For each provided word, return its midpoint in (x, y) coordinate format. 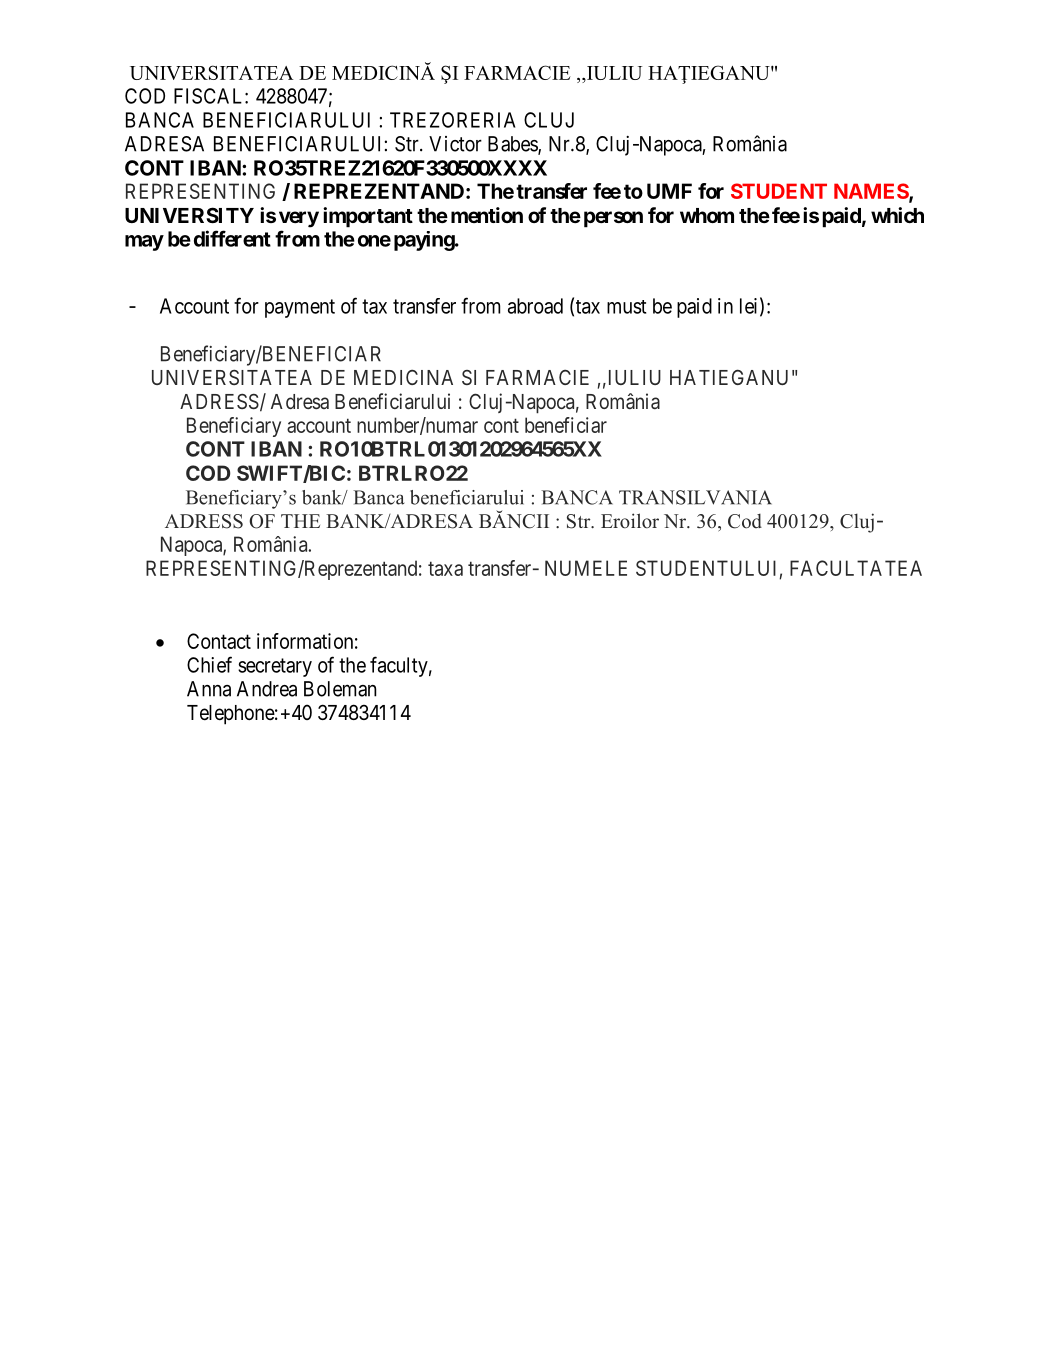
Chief (209, 664)
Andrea (267, 689)
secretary (275, 667)
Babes (513, 145)
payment (300, 308)
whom (707, 215)
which (897, 215)
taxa (445, 568)
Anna (209, 689)
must (626, 307)
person (613, 219)
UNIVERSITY (189, 215)
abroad (535, 306)
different (232, 238)
